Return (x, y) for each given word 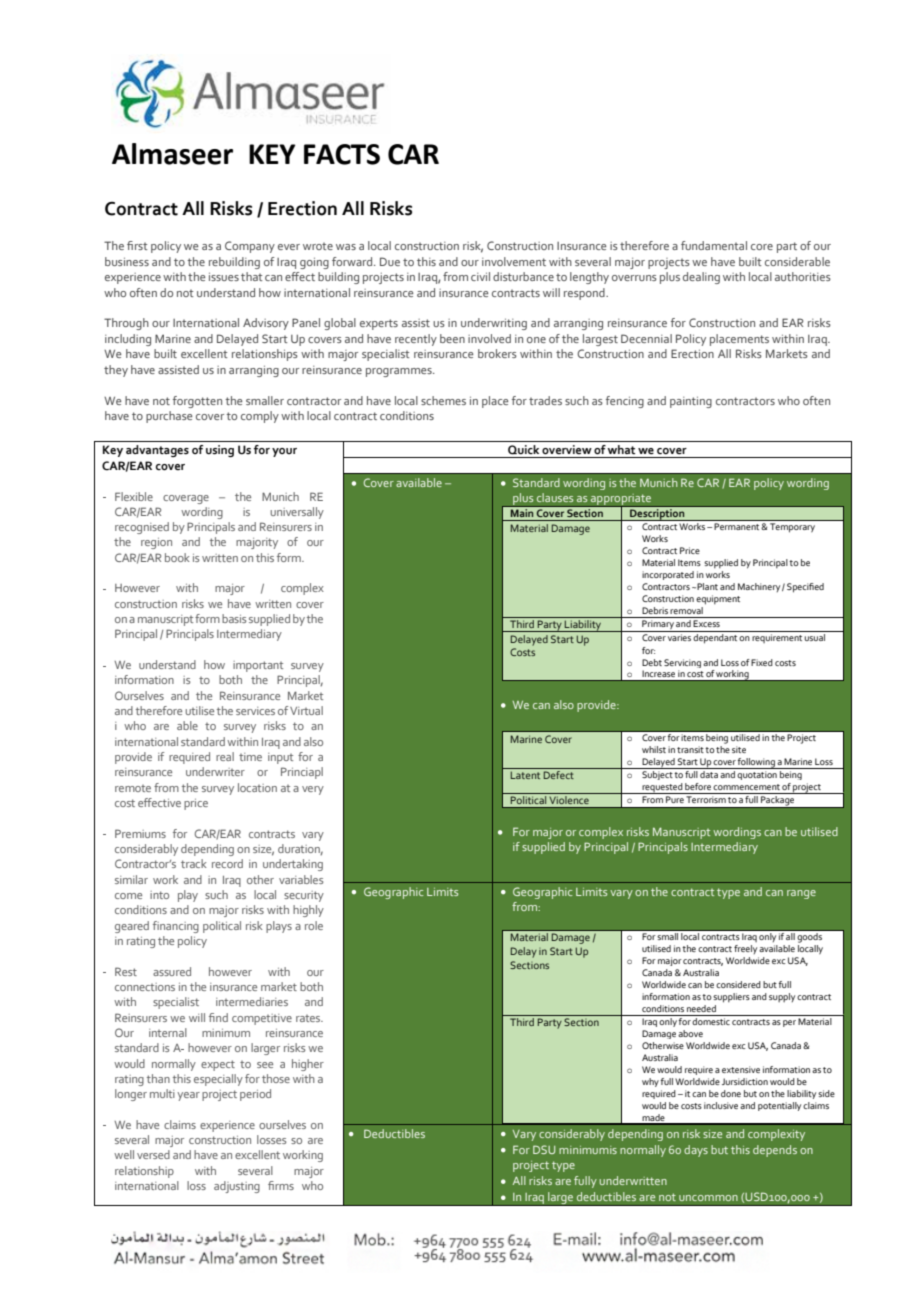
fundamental (714, 245)
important (258, 666)
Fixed (762, 662)
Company (250, 247)
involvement (514, 261)
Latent (525, 775)
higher (308, 1065)
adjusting (237, 1187)
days (696, 1151)
